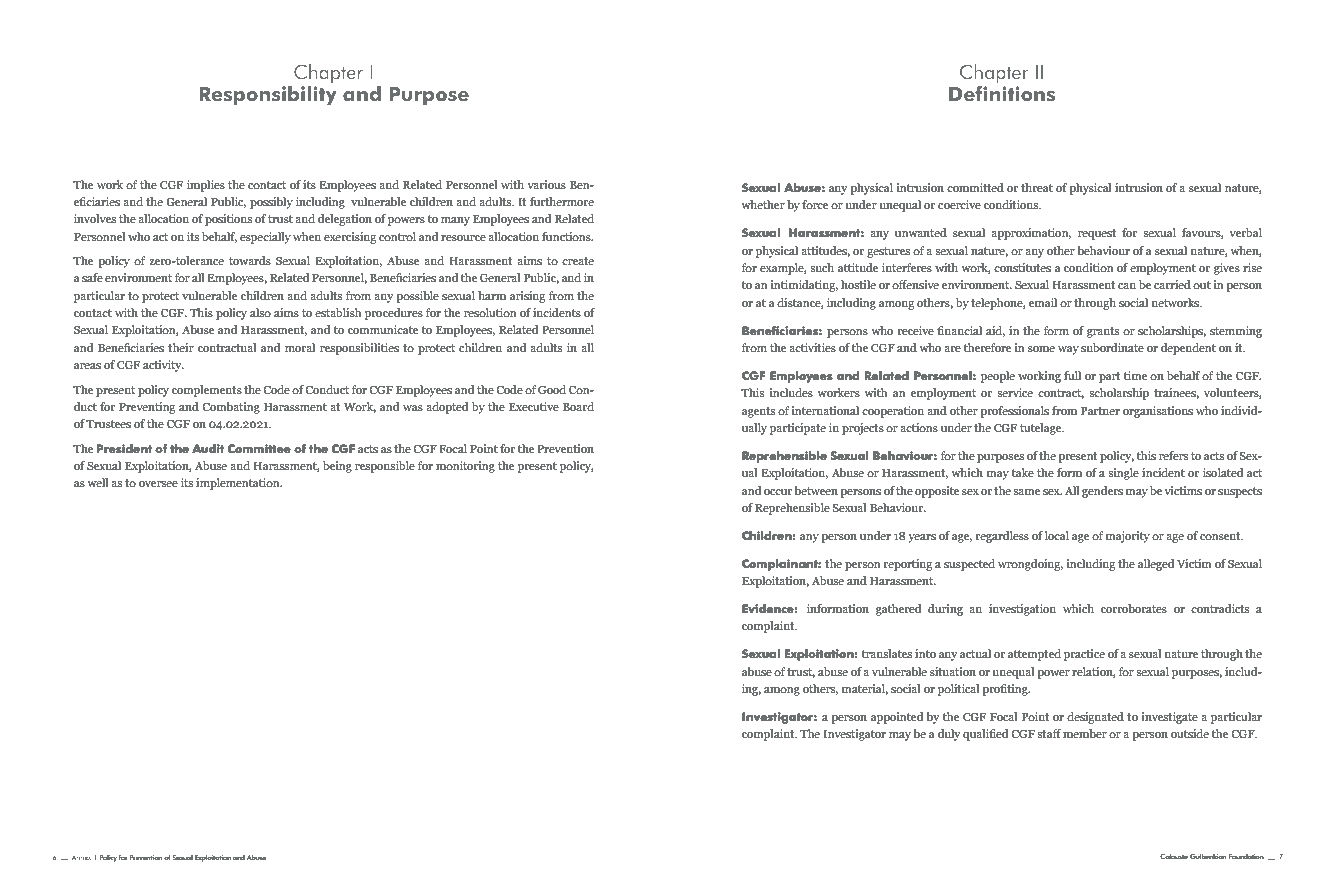  What do you see at coordinates (81, 858) in the screenshot?
I see `Annex` at bounding box center [81, 858].
